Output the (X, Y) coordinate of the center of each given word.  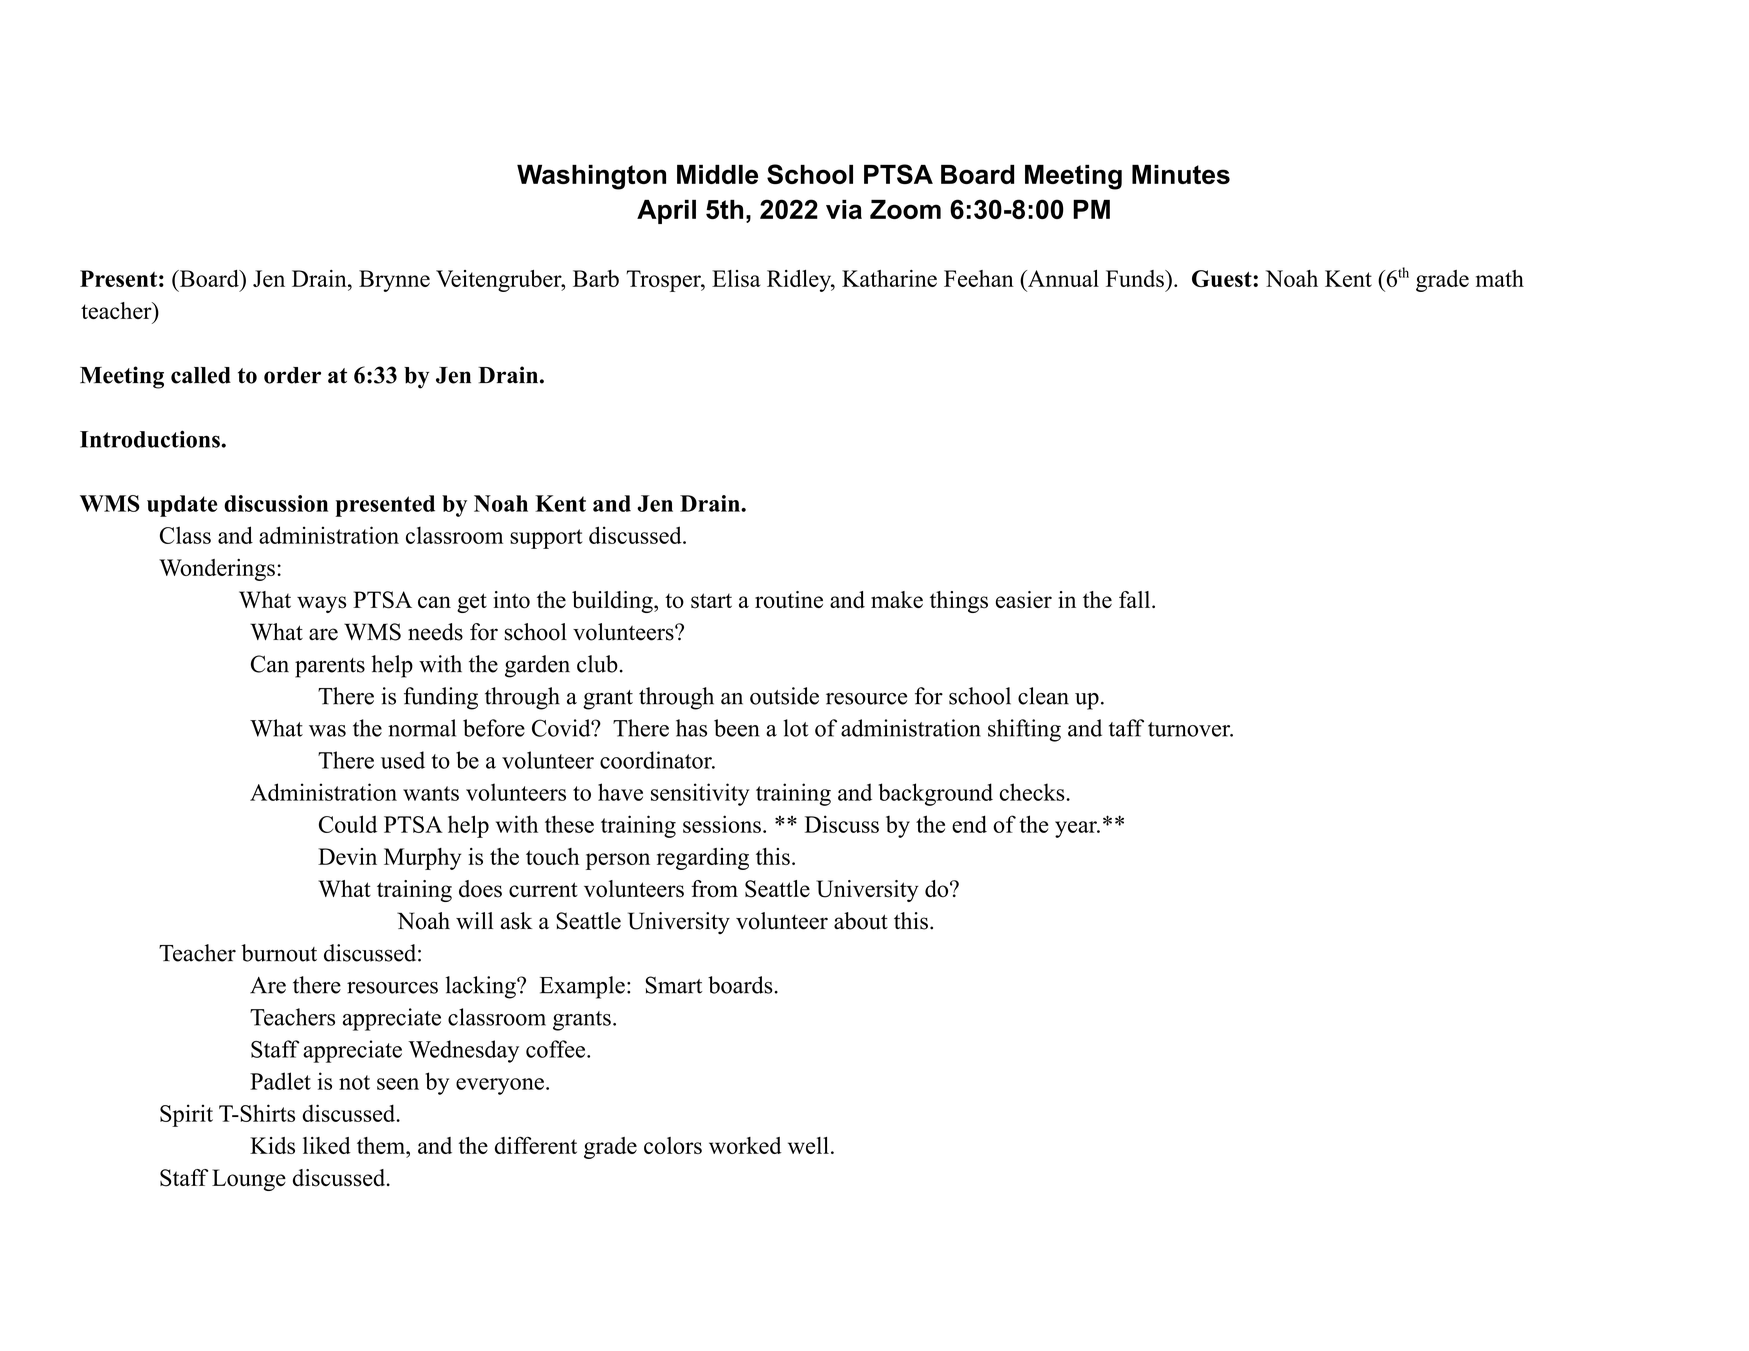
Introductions (151, 439)
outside (784, 696)
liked (327, 1145)
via (844, 209)
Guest (1223, 278)
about (861, 921)
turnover (1190, 729)
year (1077, 829)
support (546, 539)
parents (330, 668)
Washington (591, 177)
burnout (279, 953)
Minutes (1181, 174)
